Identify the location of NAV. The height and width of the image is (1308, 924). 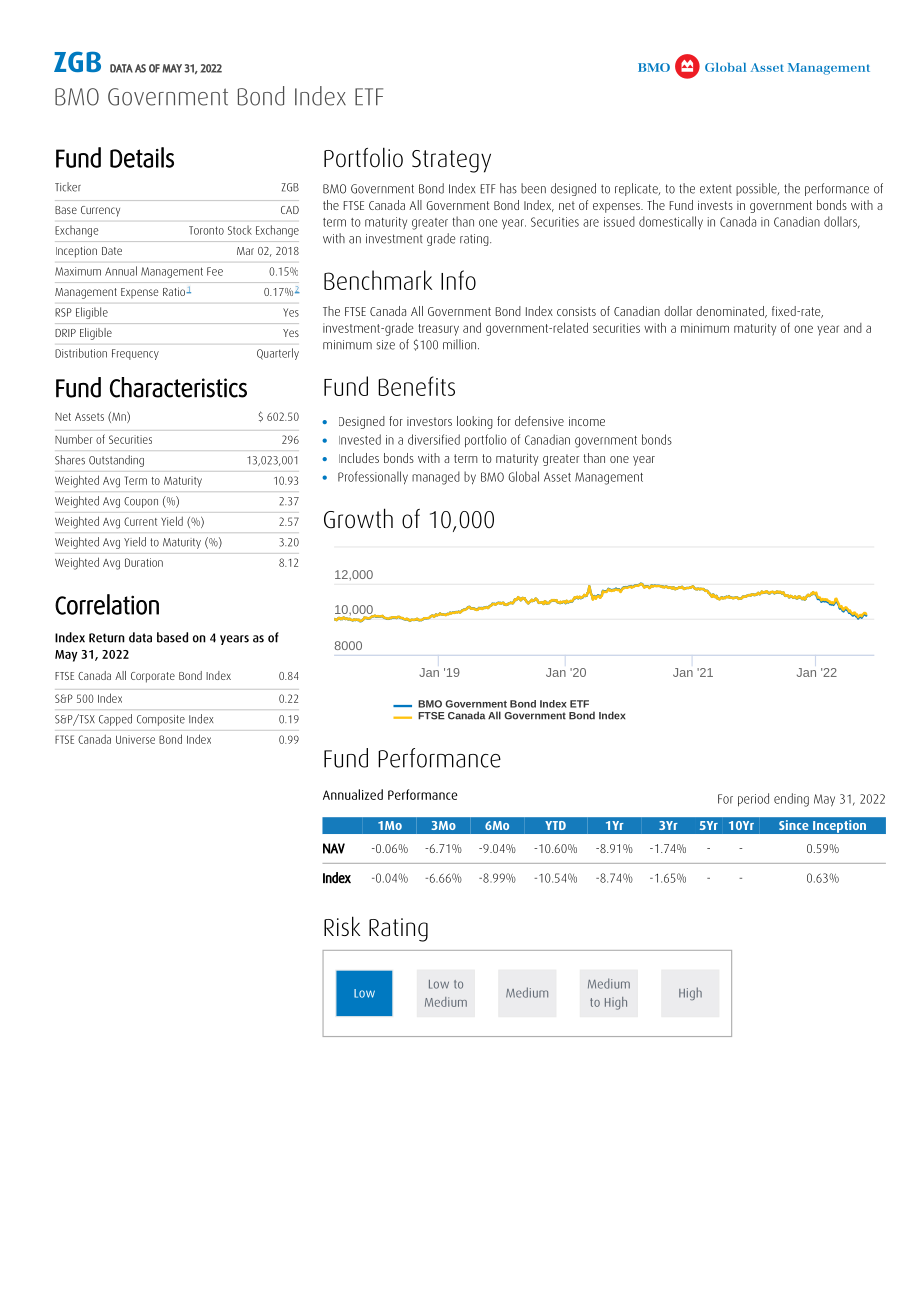
(334, 848).
